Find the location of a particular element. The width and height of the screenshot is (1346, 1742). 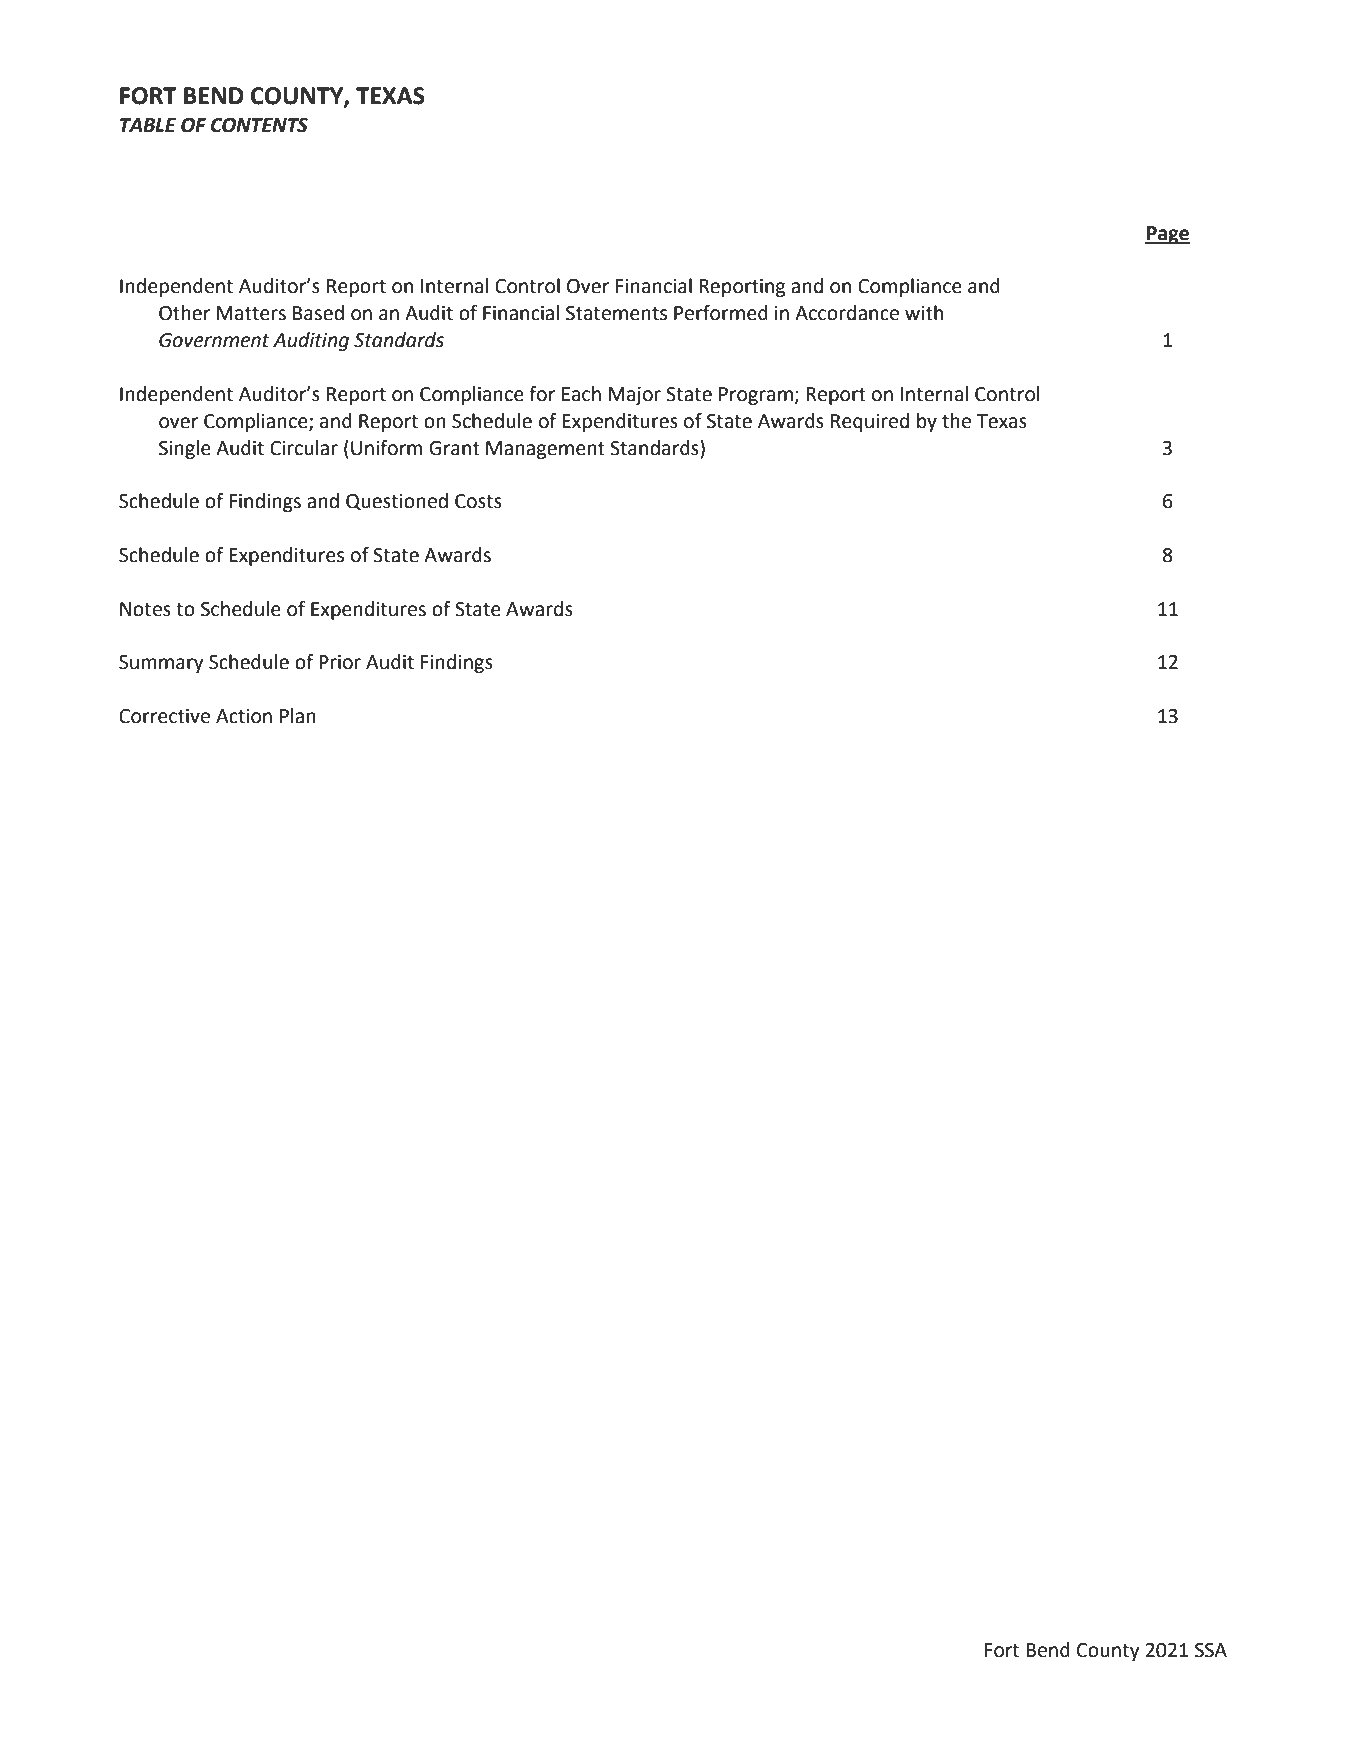

Action is located at coordinates (244, 716).
